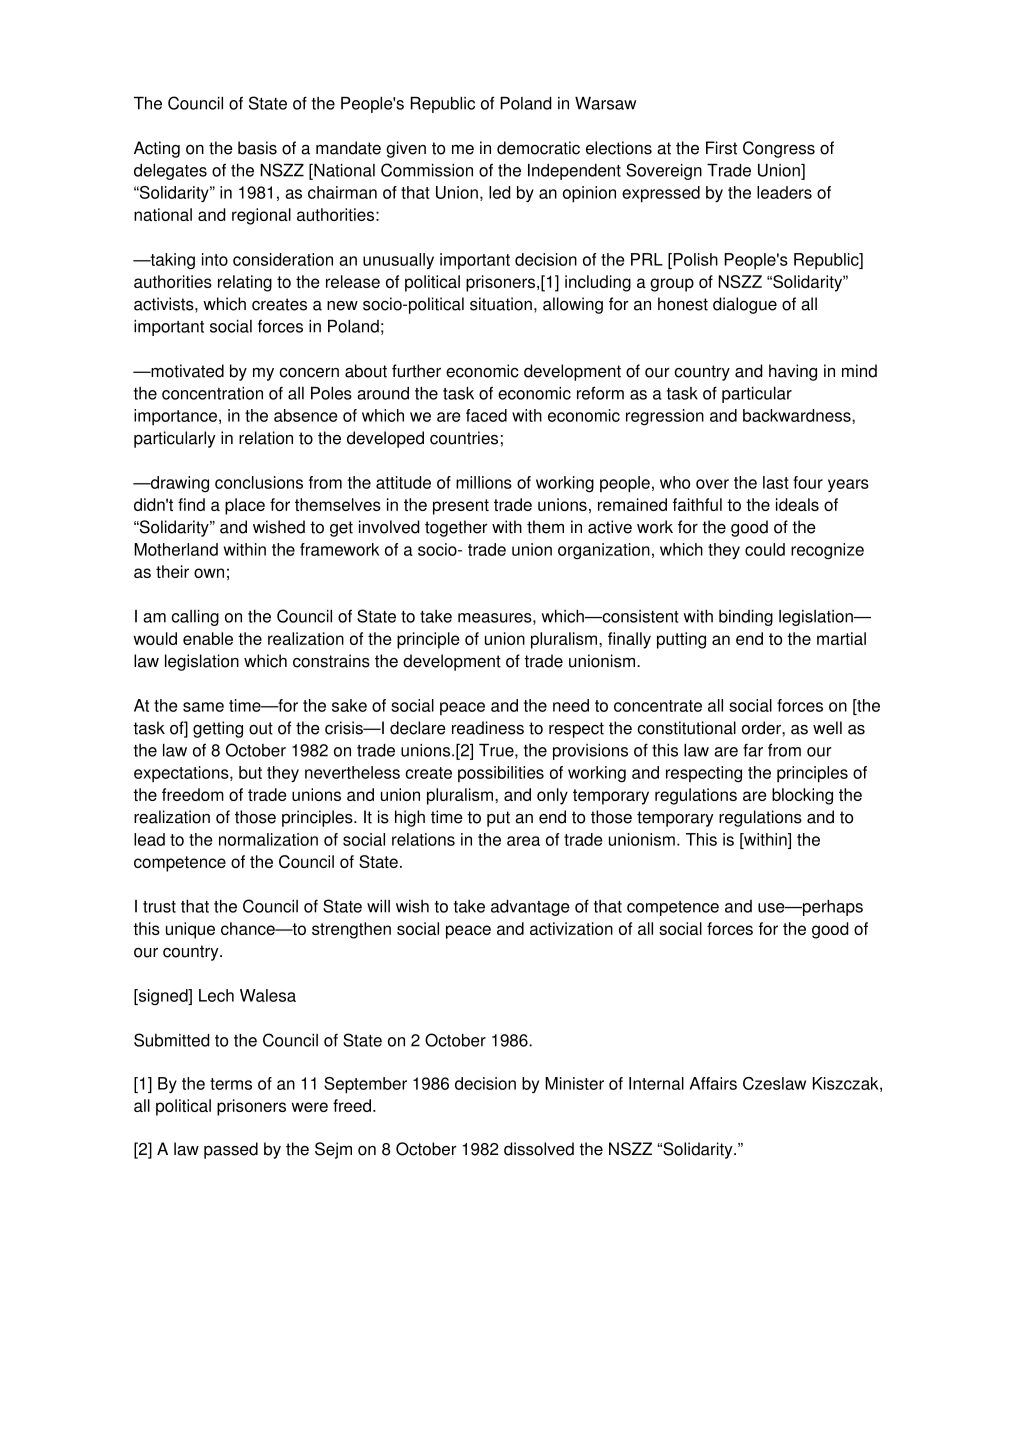 This document has height=1438, width=1016. I want to click on possibilities, so click(501, 774).
